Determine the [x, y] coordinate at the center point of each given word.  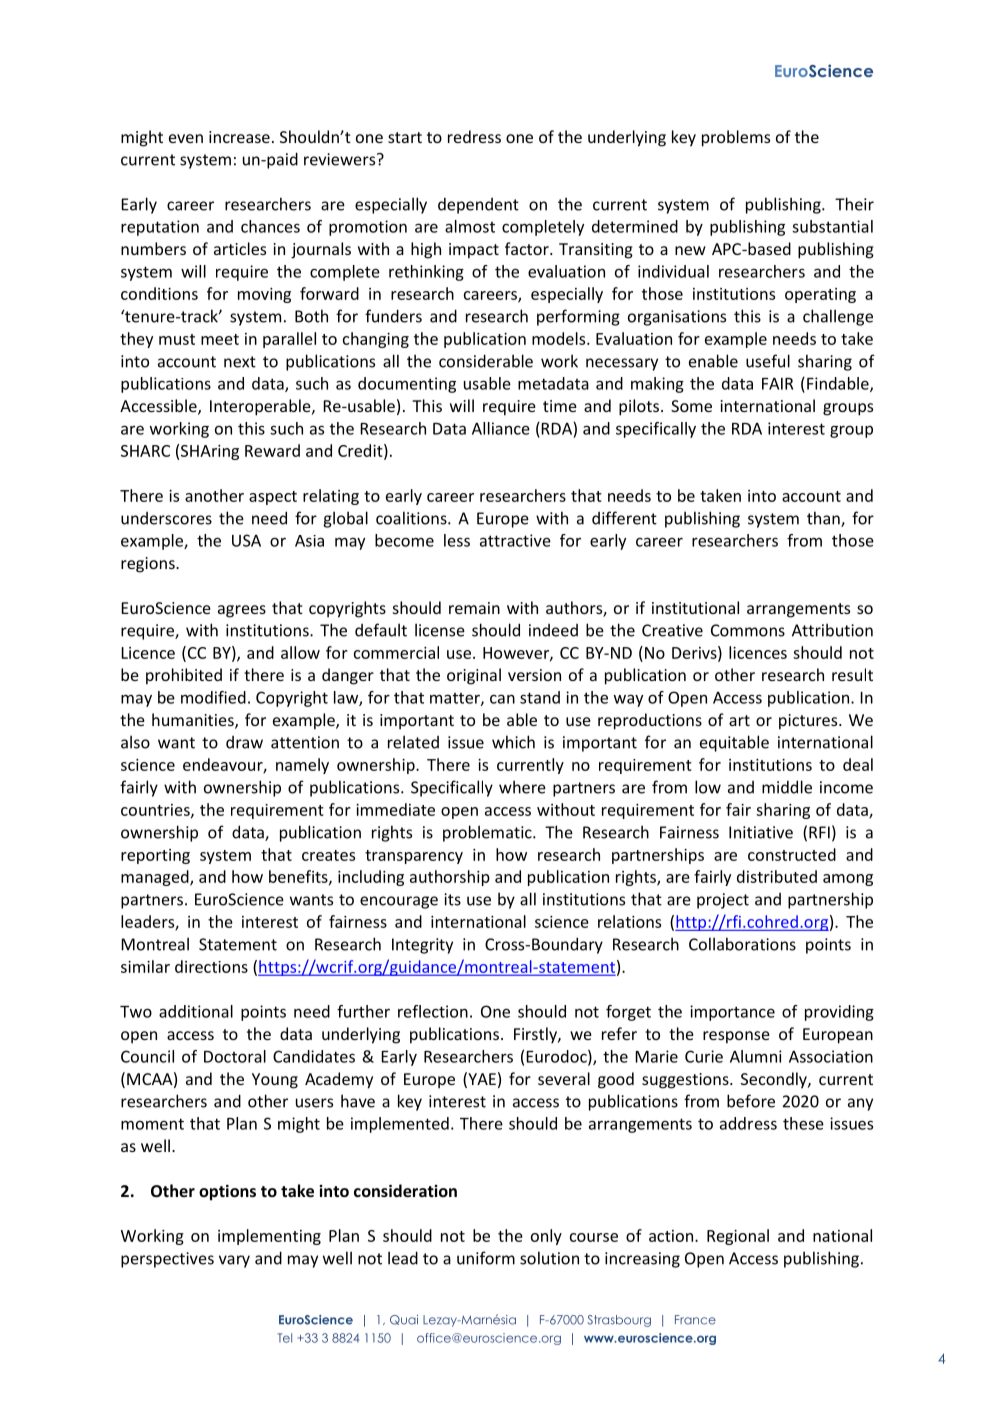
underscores [166, 518]
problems [736, 138]
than [824, 519]
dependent [478, 206]
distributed [777, 876]
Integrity [422, 946]
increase [239, 137]
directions [211, 966]
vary [234, 1261]
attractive [515, 540]
